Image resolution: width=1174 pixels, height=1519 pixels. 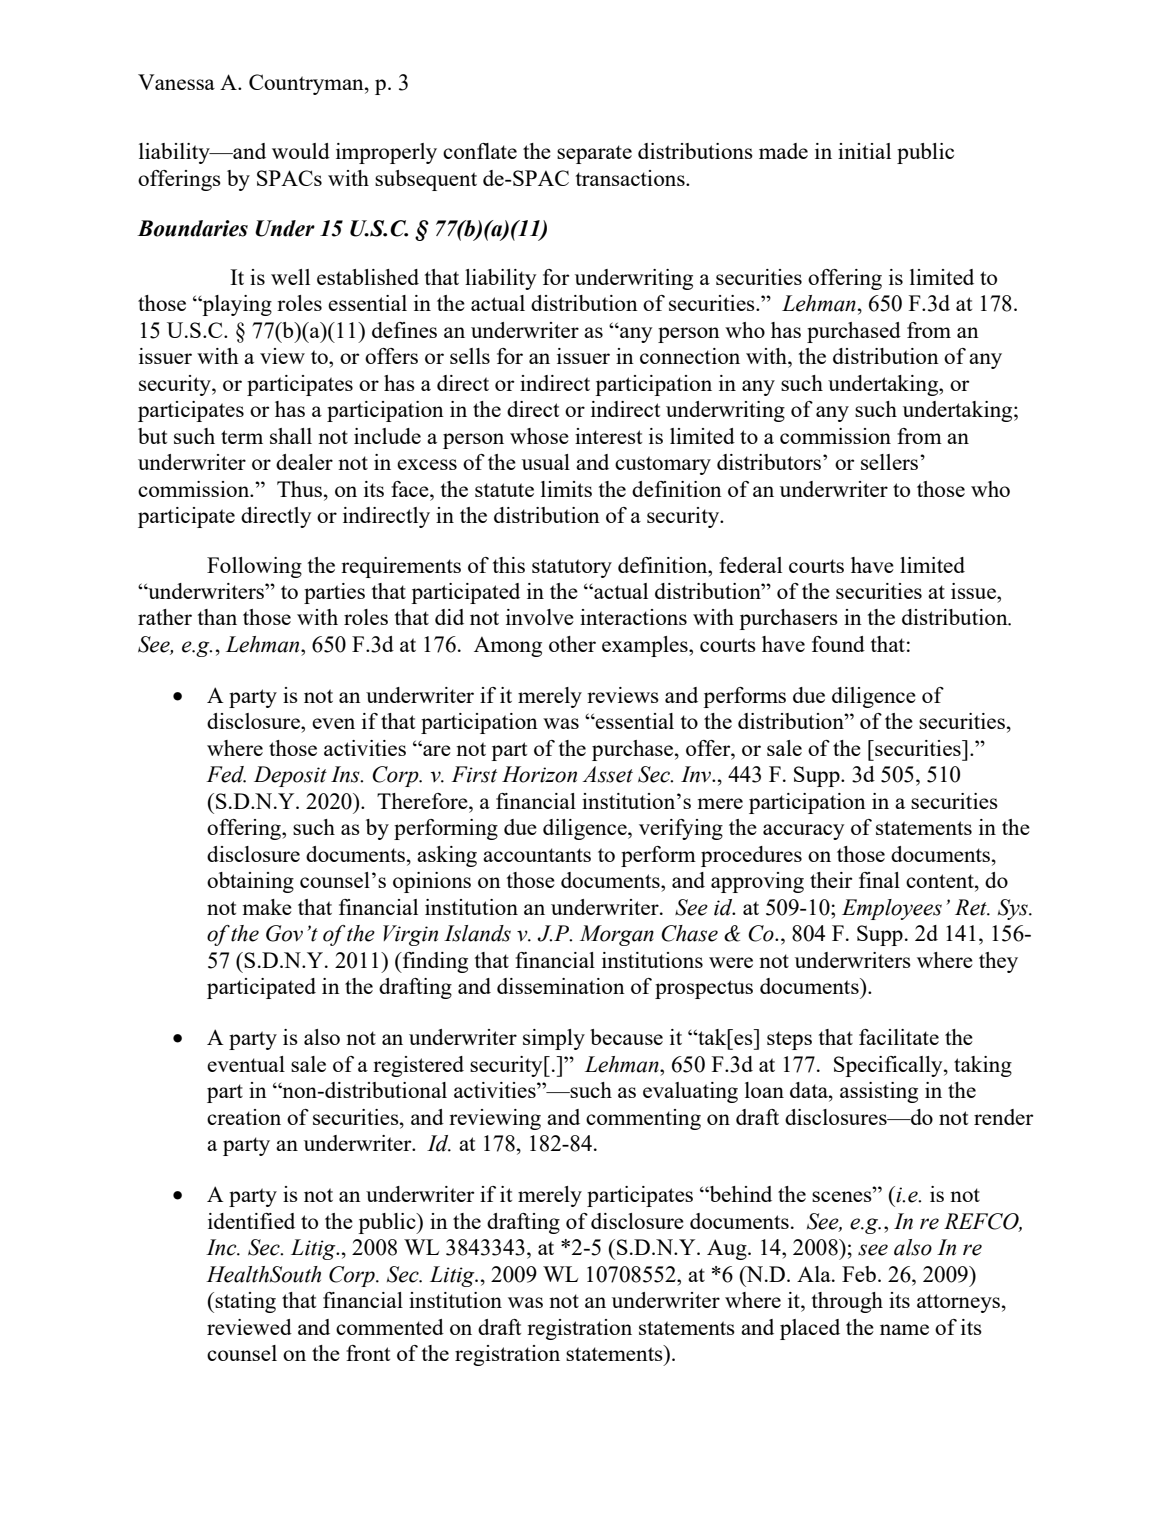 I want to click on name, so click(x=904, y=1329).
